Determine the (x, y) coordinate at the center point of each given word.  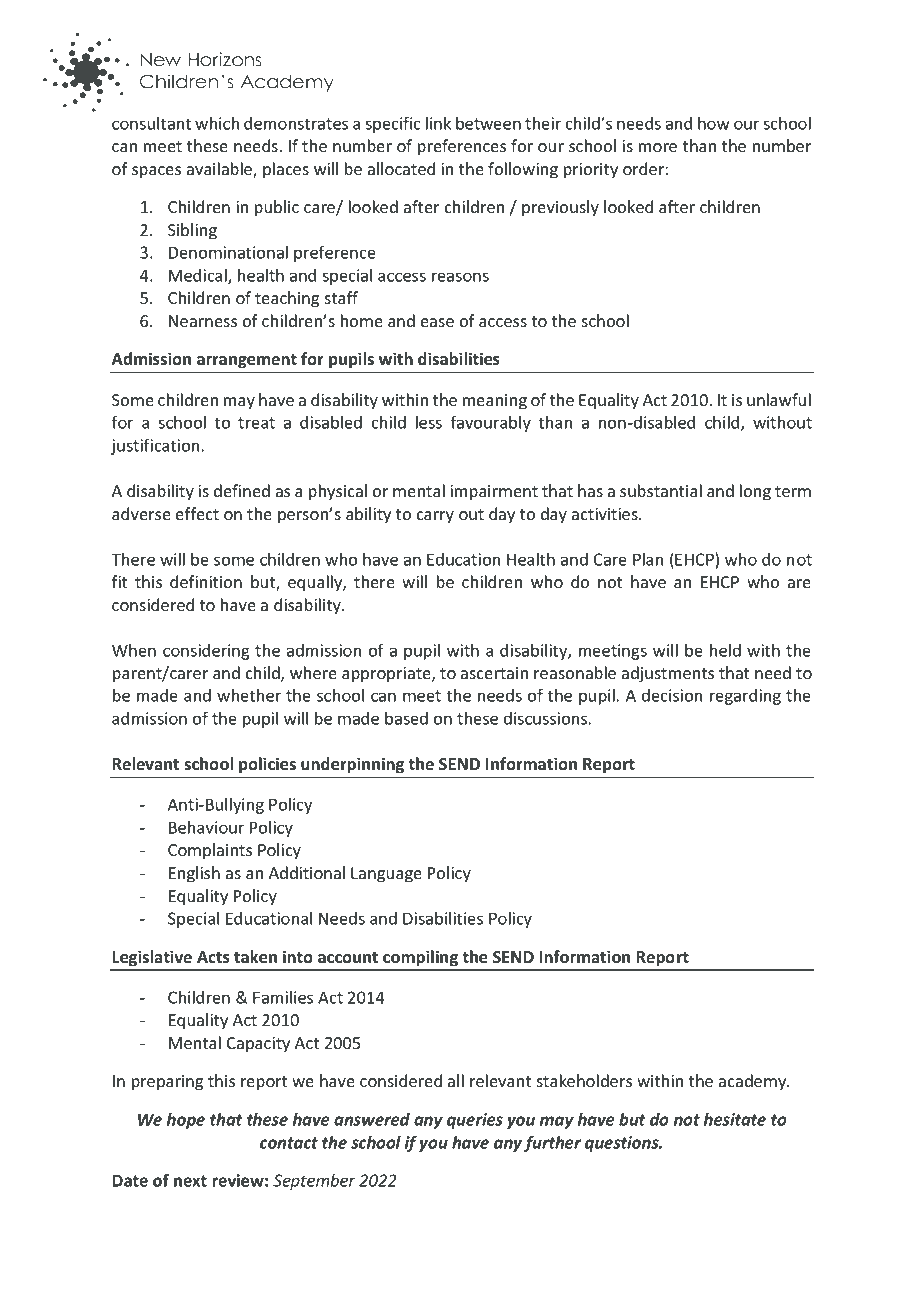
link (438, 123)
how (714, 123)
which (217, 123)
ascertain (494, 673)
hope (186, 1121)
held (725, 650)
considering (206, 652)
